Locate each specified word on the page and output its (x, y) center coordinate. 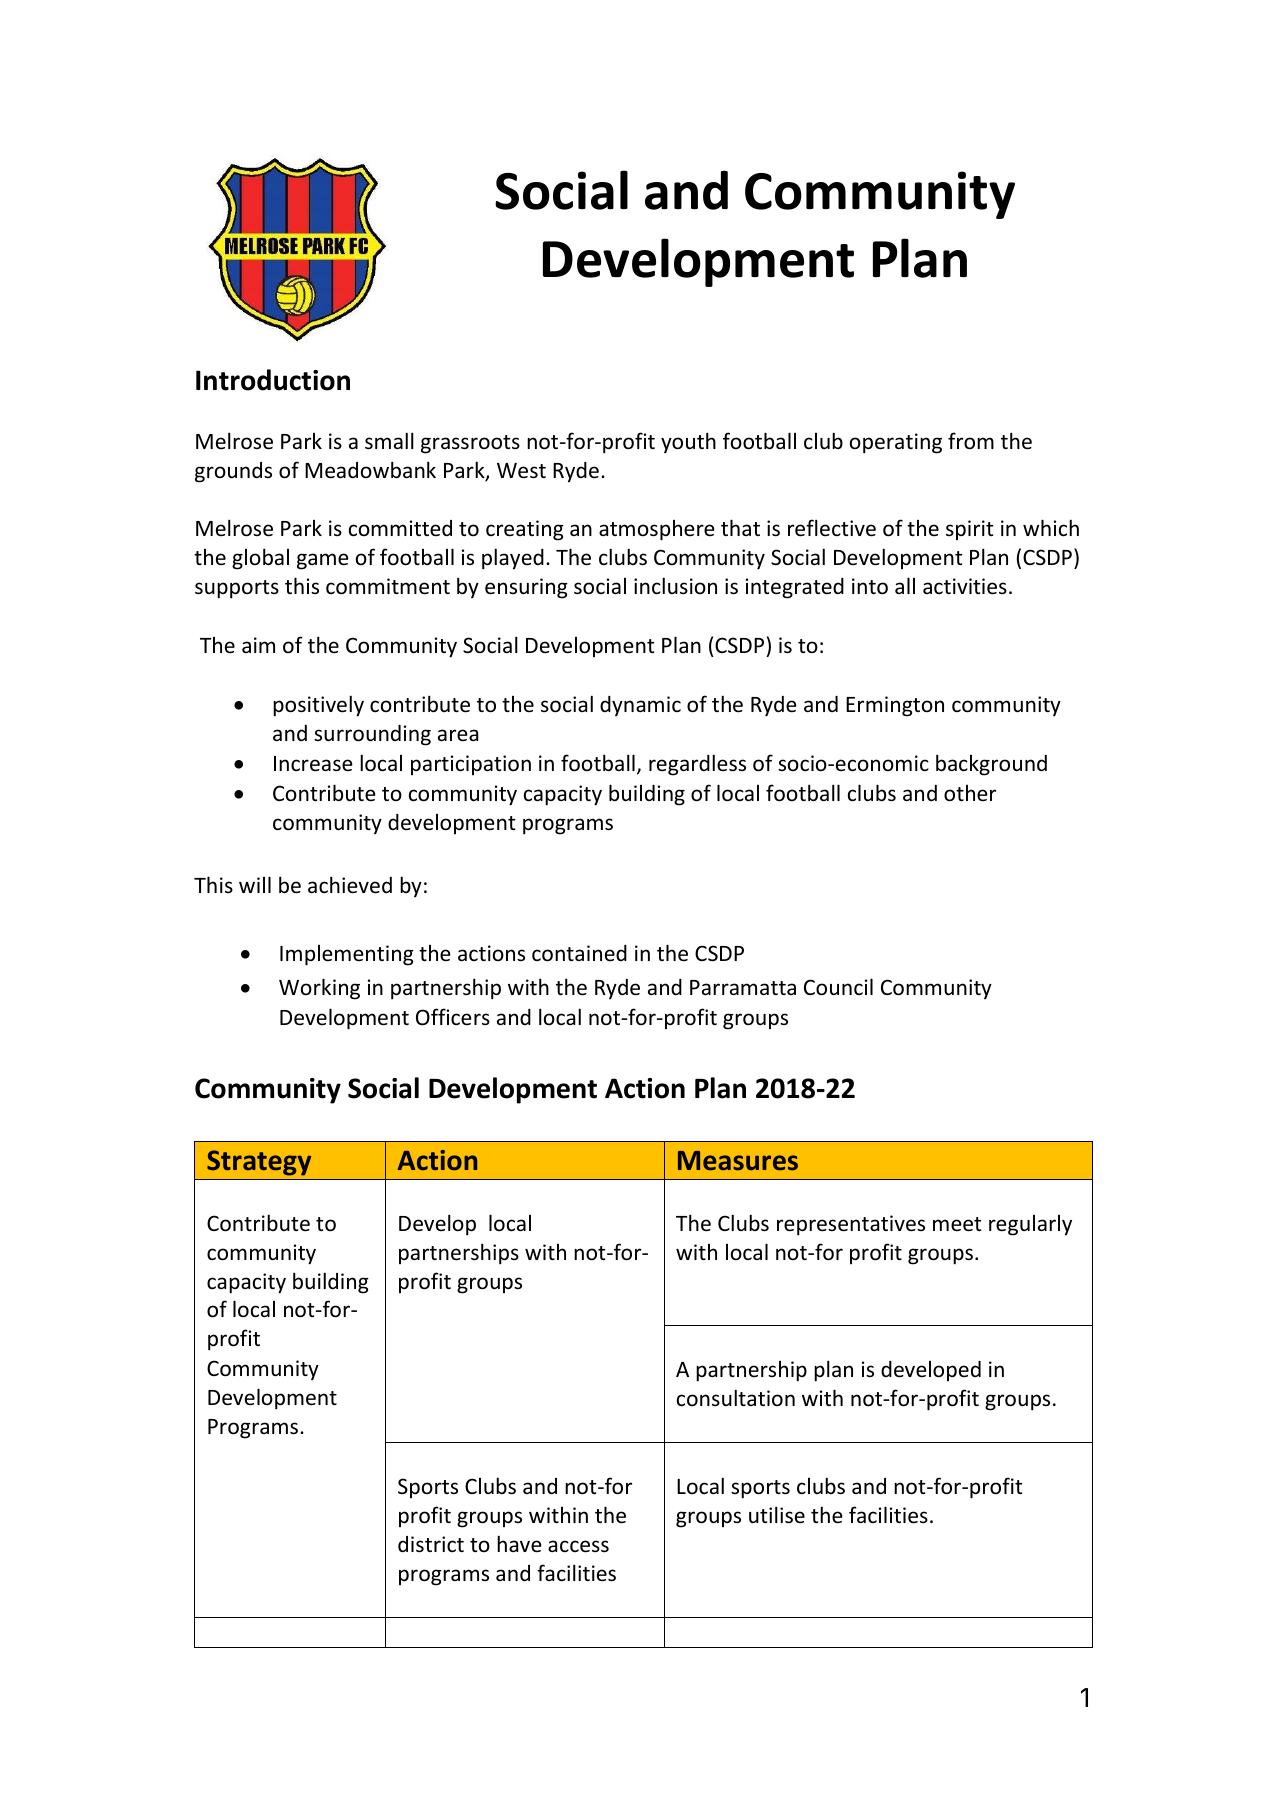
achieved (350, 885)
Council (838, 987)
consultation (736, 1398)
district (431, 1544)
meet (957, 1224)
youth (688, 442)
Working (319, 989)
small (389, 441)
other (970, 793)
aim (258, 645)
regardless (697, 765)
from (971, 441)
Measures (738, 1161)
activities (965, 586)
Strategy (259, 1163)
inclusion (675, 586)
